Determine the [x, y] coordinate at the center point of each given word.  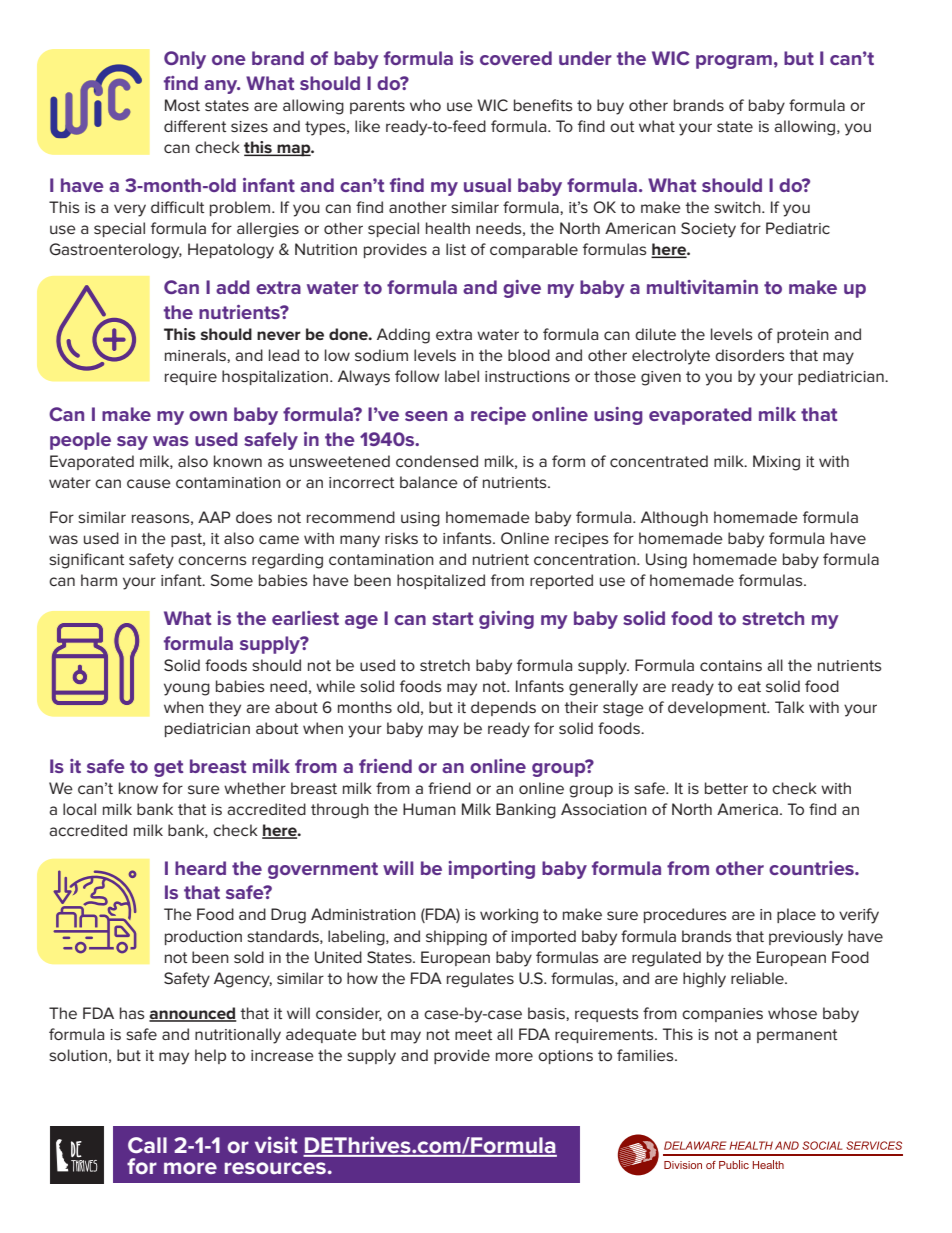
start [452, 618]
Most [182, 105]
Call [147, 1145]
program [734, 62]
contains [731, 665]
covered [516, 58]
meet [473, 1034]
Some [231, 580]
